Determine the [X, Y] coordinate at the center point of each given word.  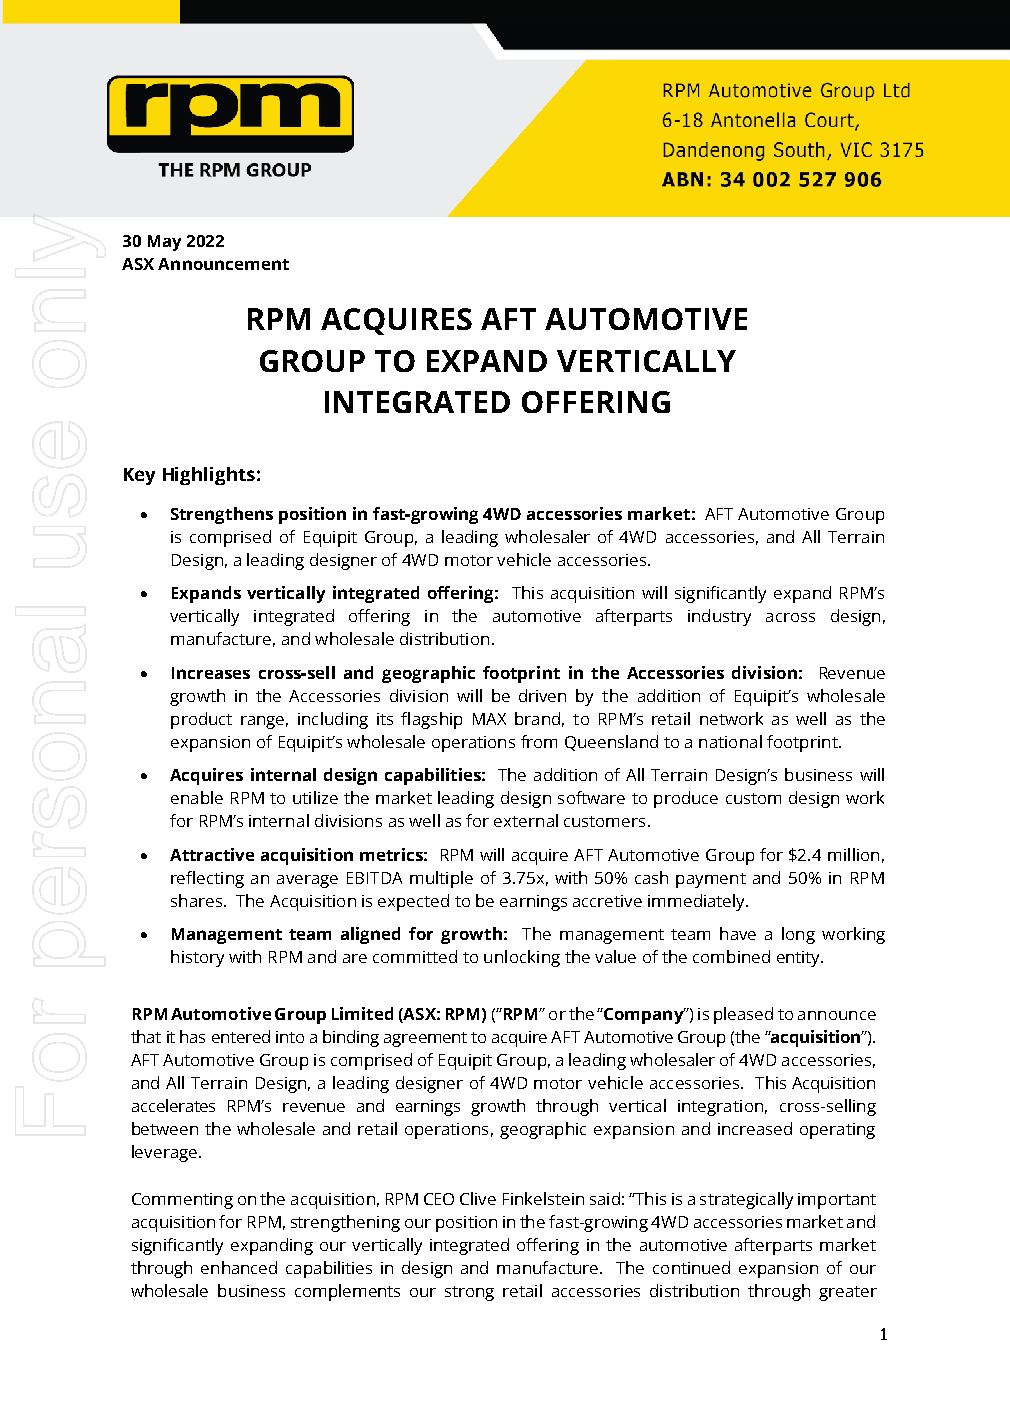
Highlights [209, 476]
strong [469, 1293]
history [197, 958]
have [738, 933]
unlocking [522, 958]
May [164, 243]
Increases [211, 673]
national [730, 741]
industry [719, 617]
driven [542, 695]
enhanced [239, 1267]
